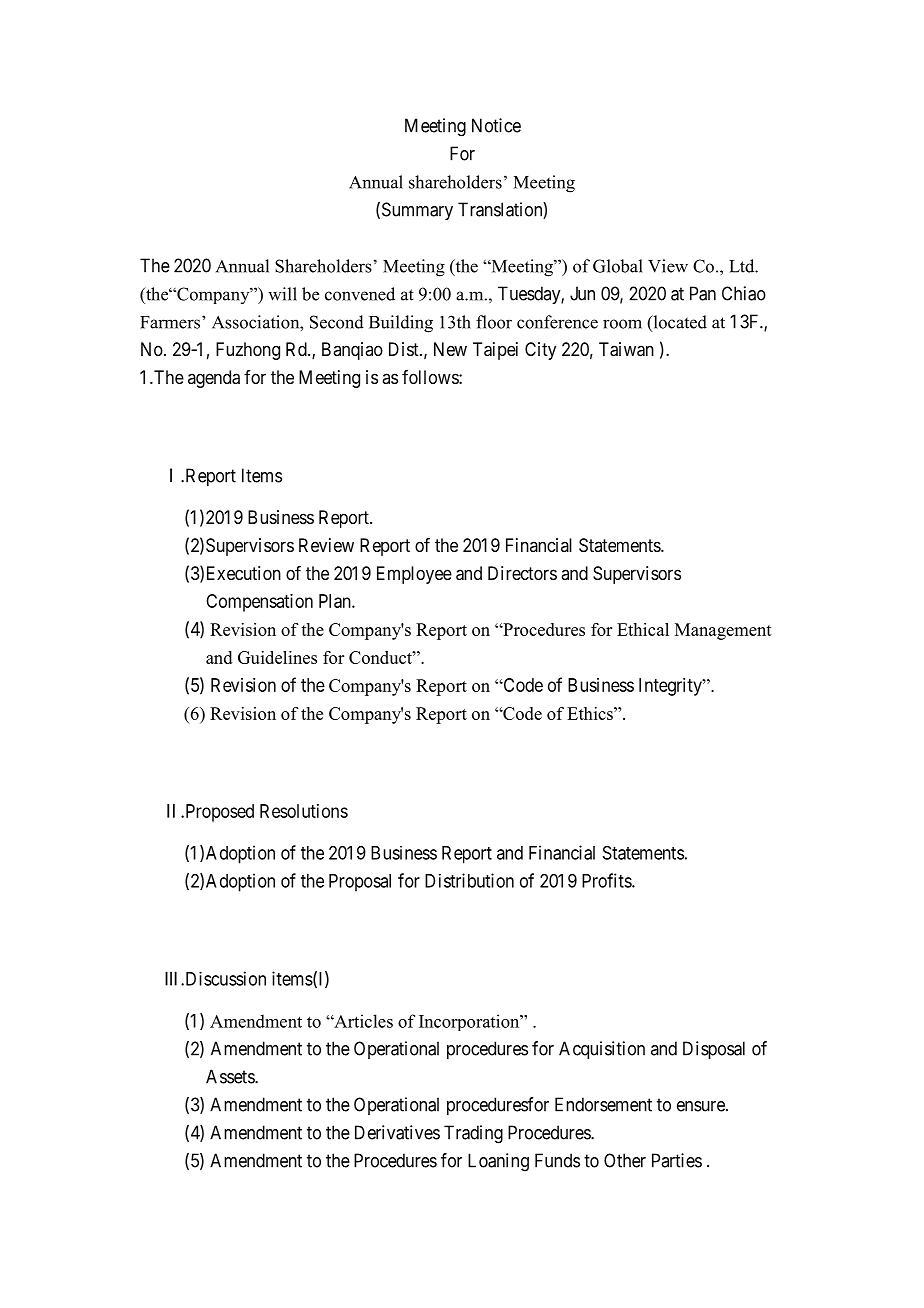 The width and height of the screenshot is (924, 1308). Describe the element at coordinates (643, 629) in the screenshot. I see `Ethical` at that location.
